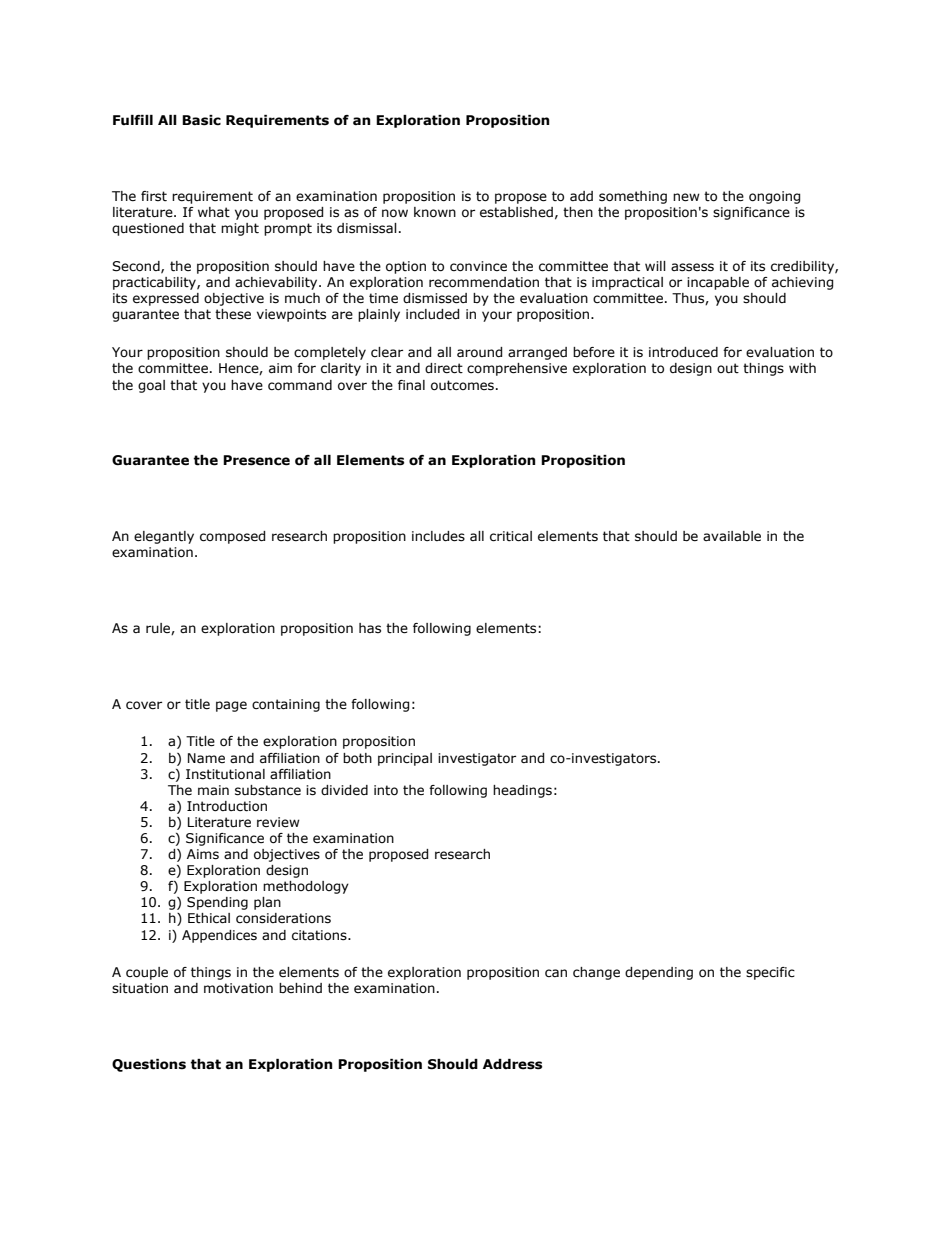 This screenshot has height=1233, width=952. Describe the element at coordinates (462, 385) in the screenshot. I see `outcomes` at that location.
